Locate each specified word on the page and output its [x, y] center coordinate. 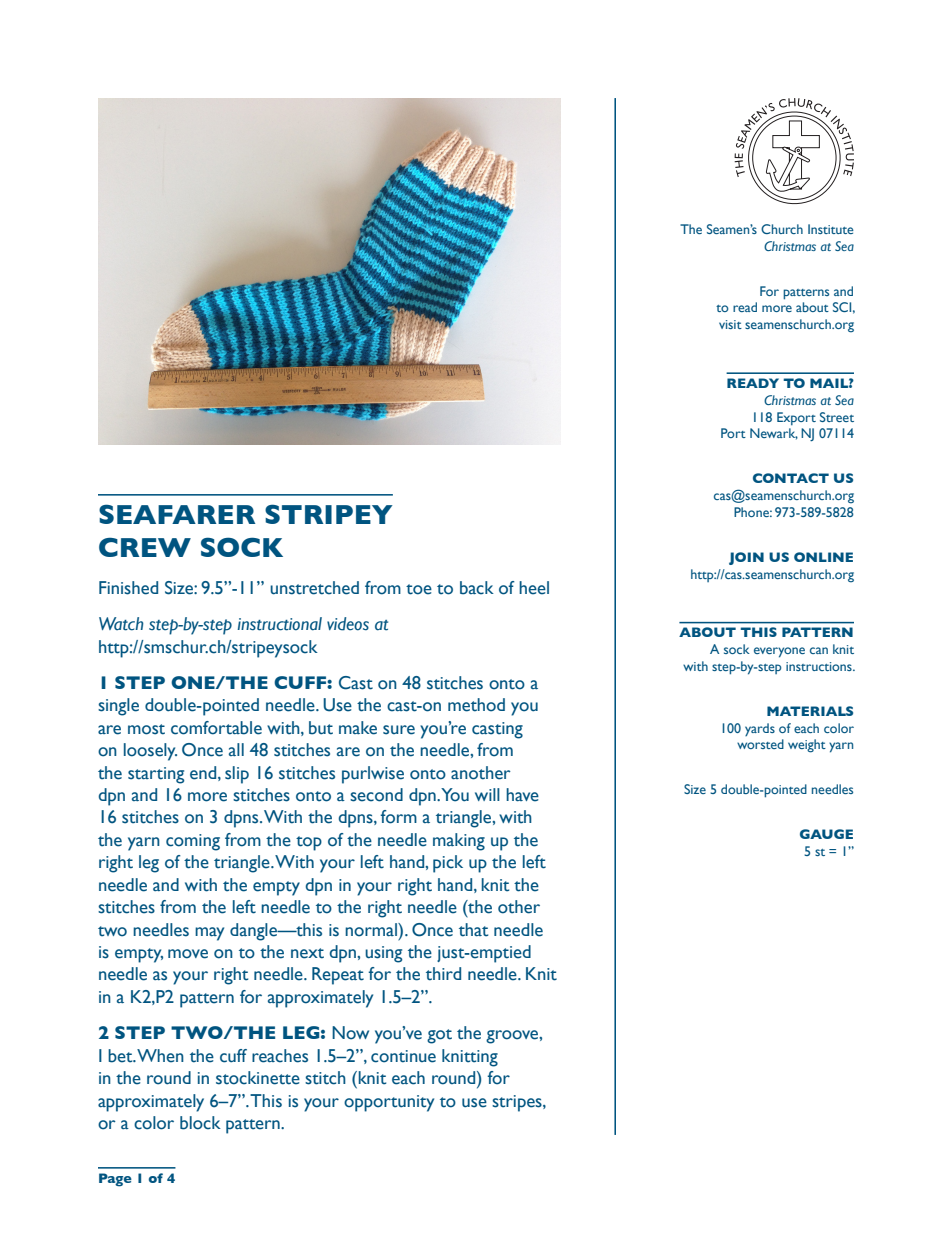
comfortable [216, 728]
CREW [145, 547]
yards [760, 729]
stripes [518, 1103]
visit [730, 324]
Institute [831, 229]
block [200, 1123]
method [476, 705]
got [439, 1036]
